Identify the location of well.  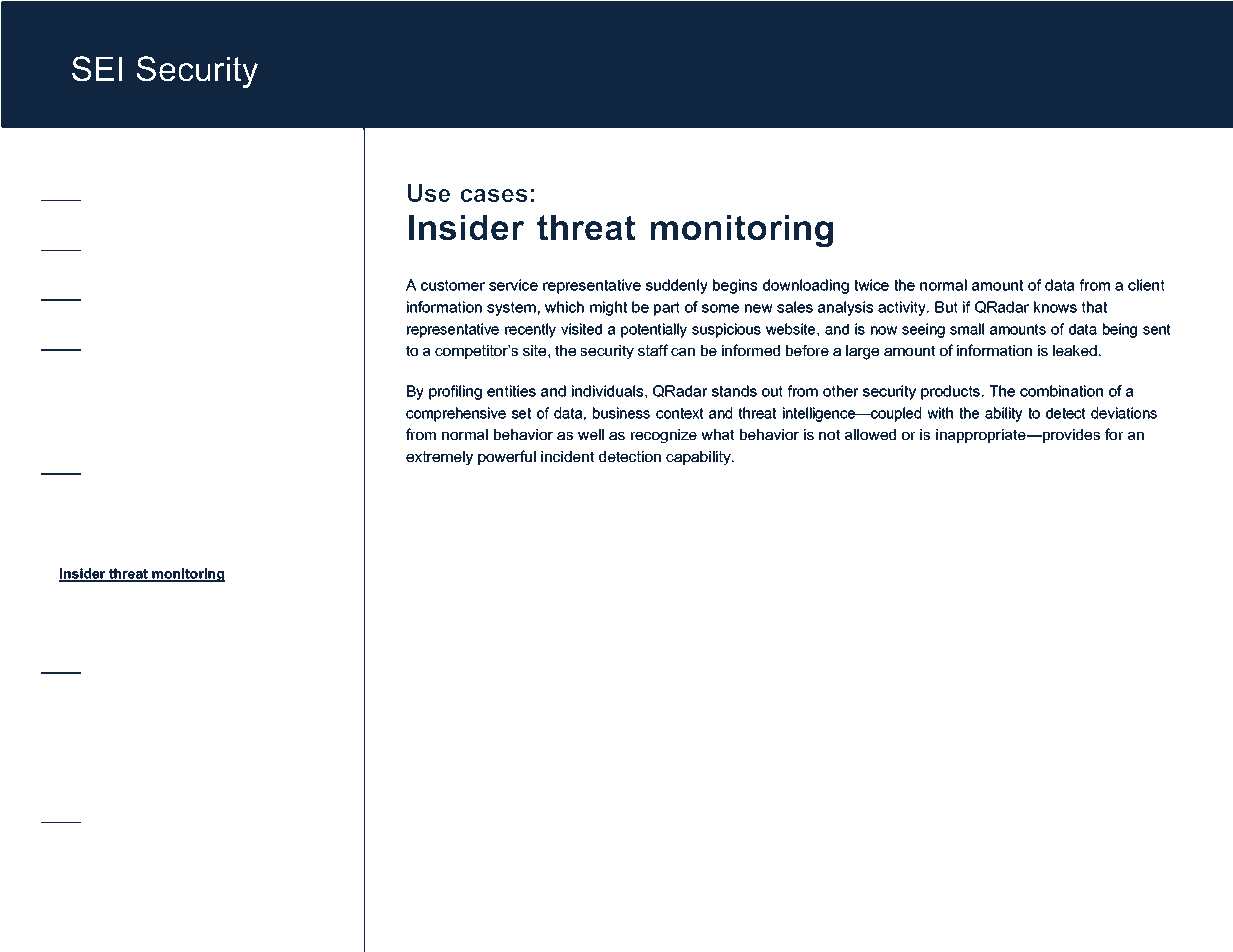
(591, 434).
